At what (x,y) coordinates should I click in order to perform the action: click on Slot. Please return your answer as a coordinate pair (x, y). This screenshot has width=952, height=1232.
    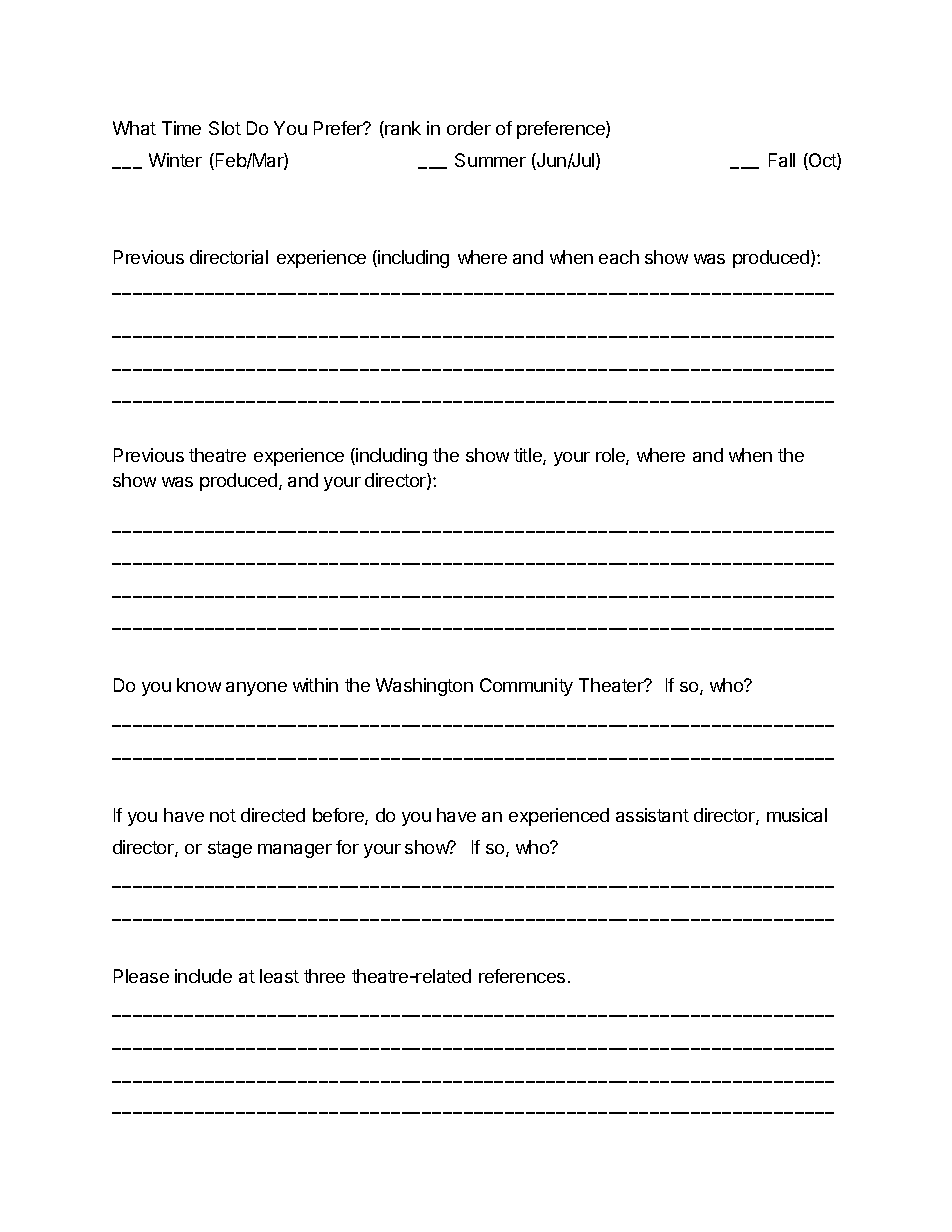
    Looking at the image, I should click on (225, 128).
